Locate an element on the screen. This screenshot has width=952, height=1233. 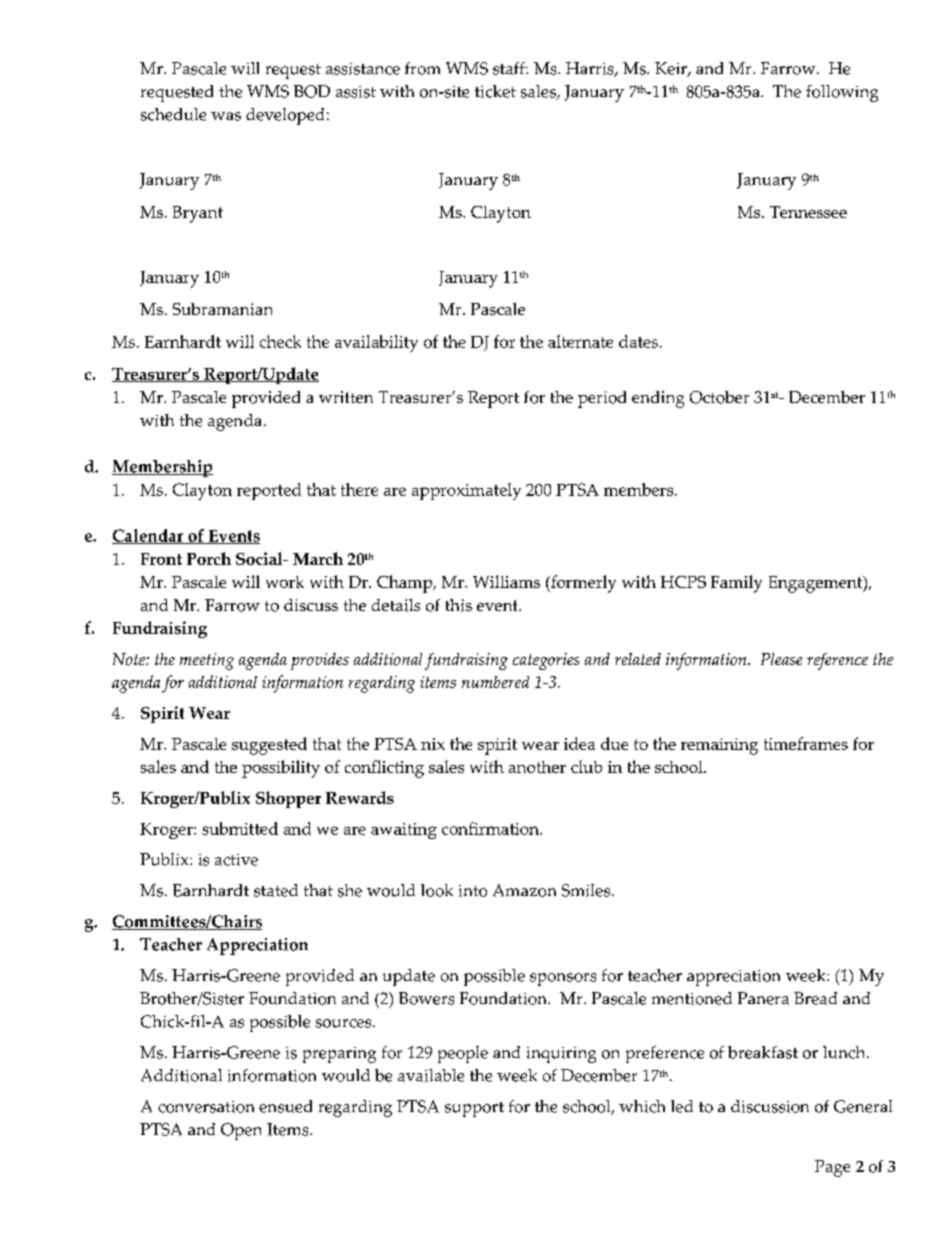
Shopper is located at coordinates (288, 799).
